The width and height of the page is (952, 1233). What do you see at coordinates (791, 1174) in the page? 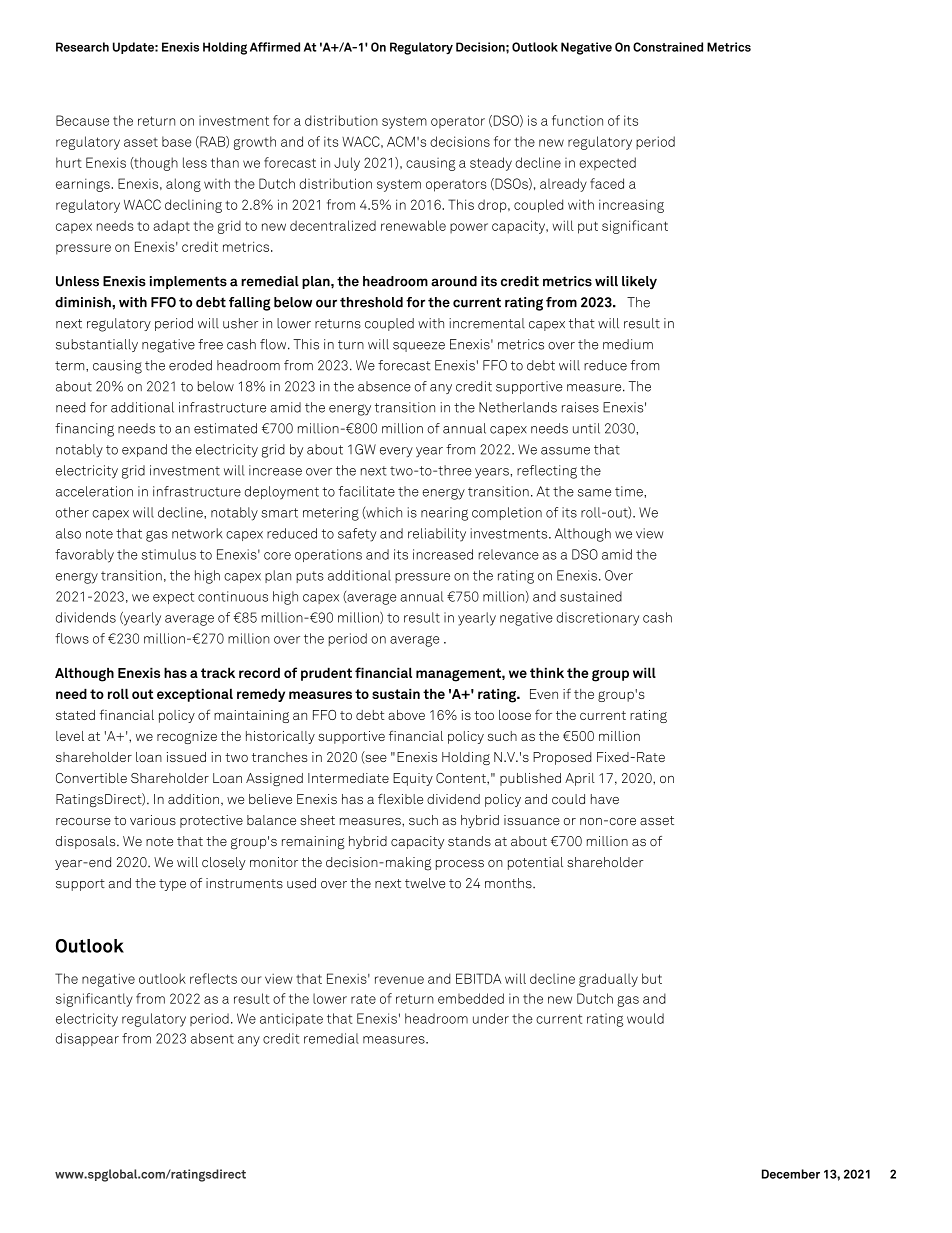
I see `December` at bounding box center [791, 1174].
